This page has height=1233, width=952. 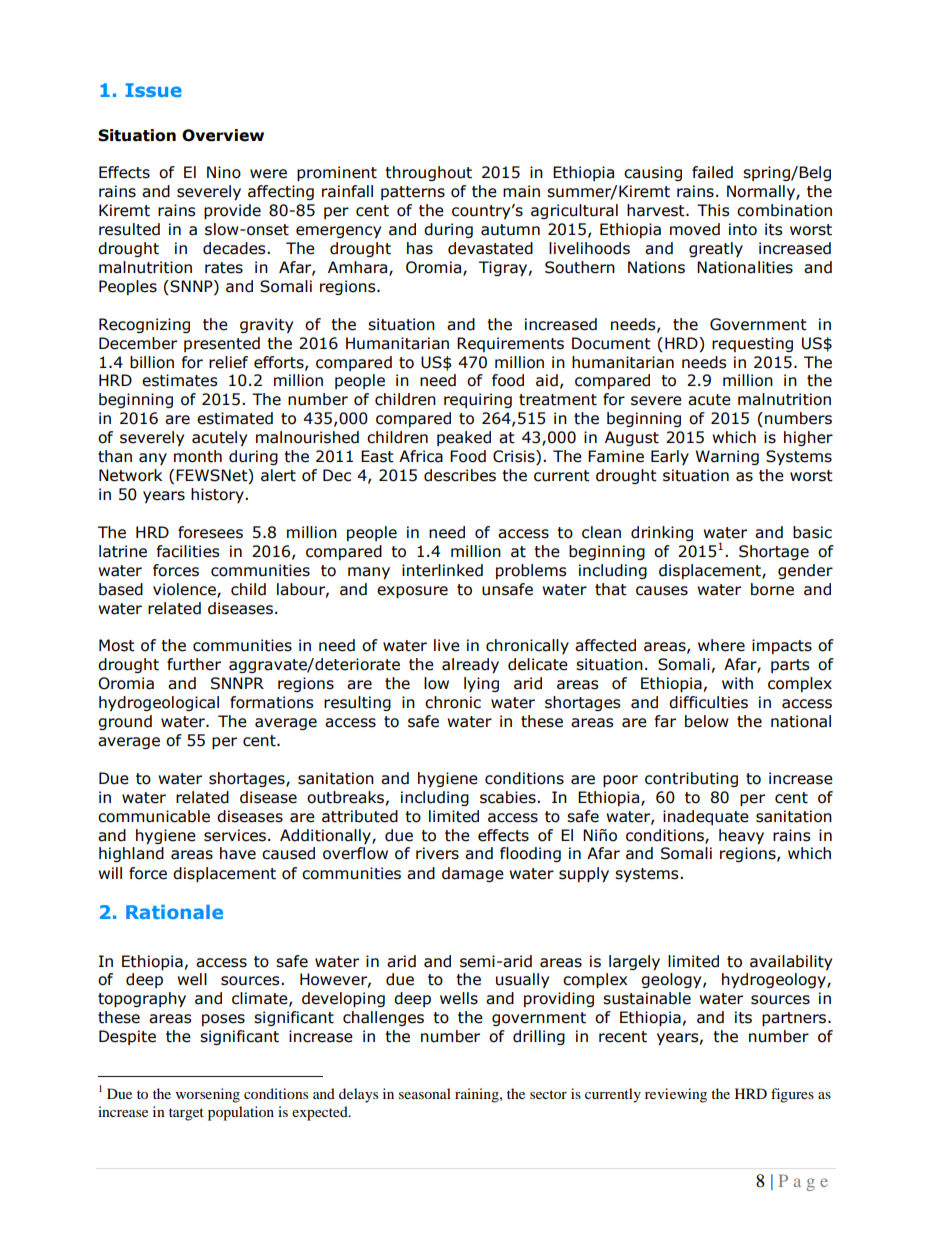 What do you see at coordinates (437, 853) in the page?
I see `rivers` at bounding box center [437, 853].
